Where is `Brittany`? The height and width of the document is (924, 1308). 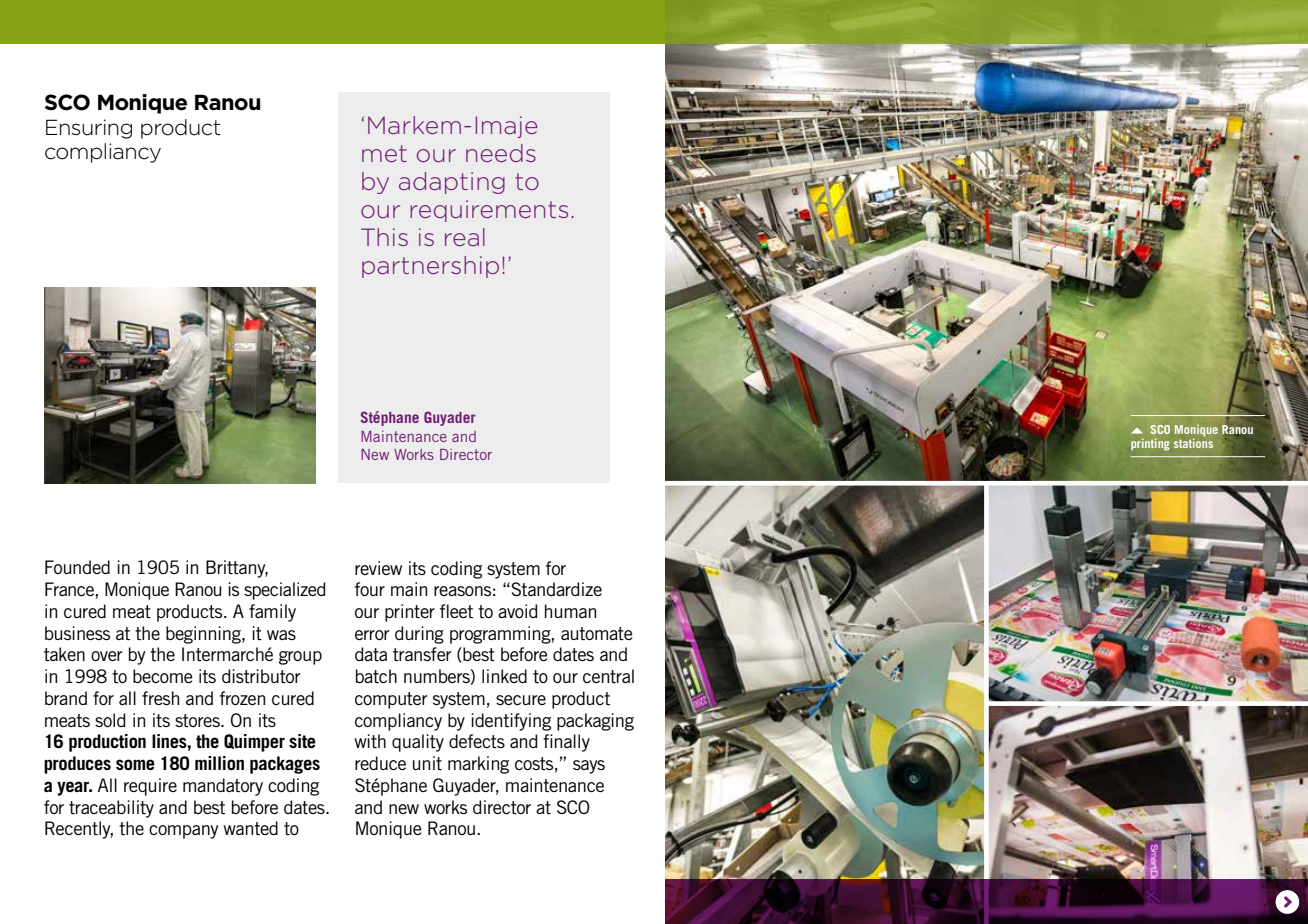
Brittany is located at coordinates (237, 569).
